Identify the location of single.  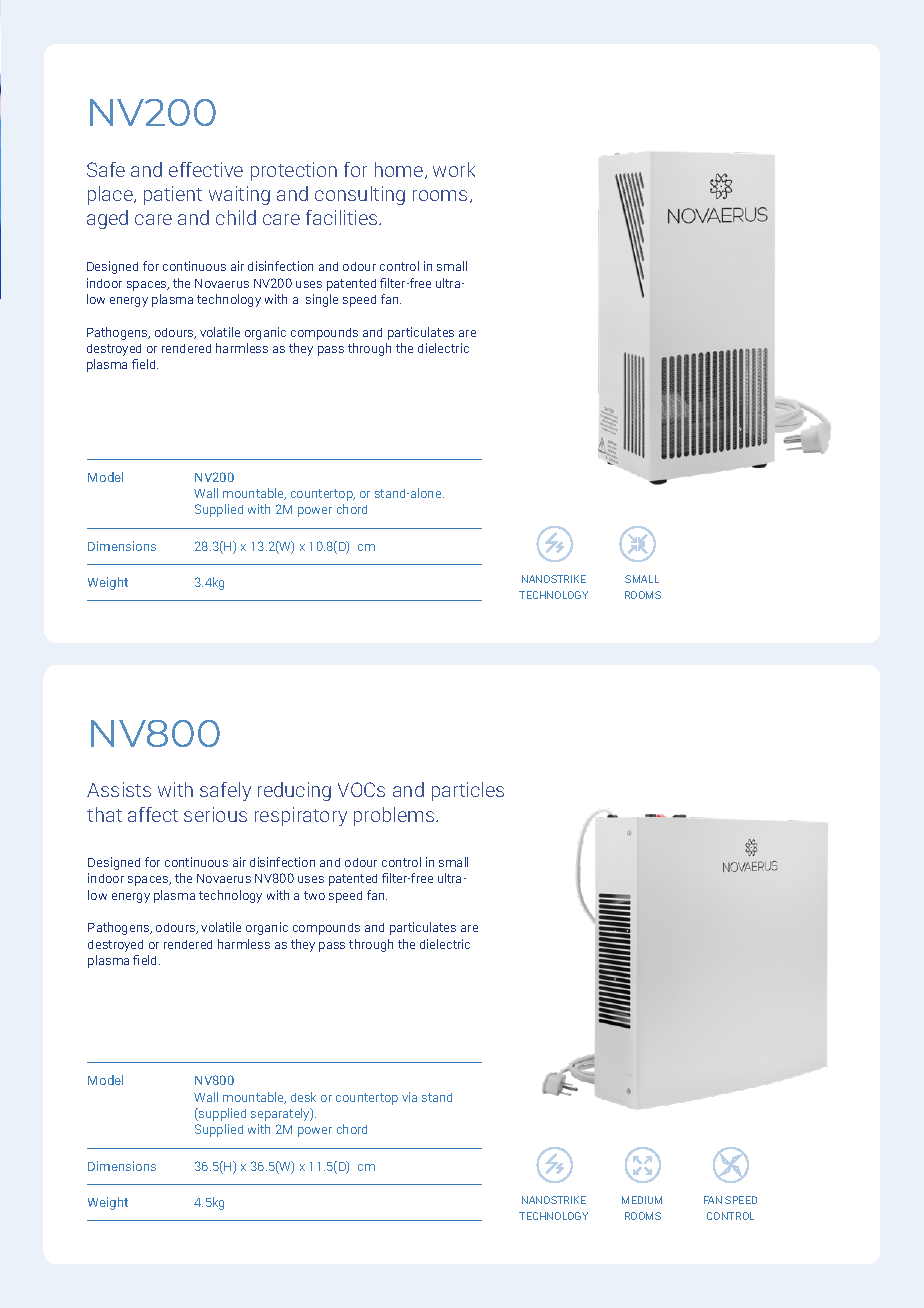
(322, 300).
